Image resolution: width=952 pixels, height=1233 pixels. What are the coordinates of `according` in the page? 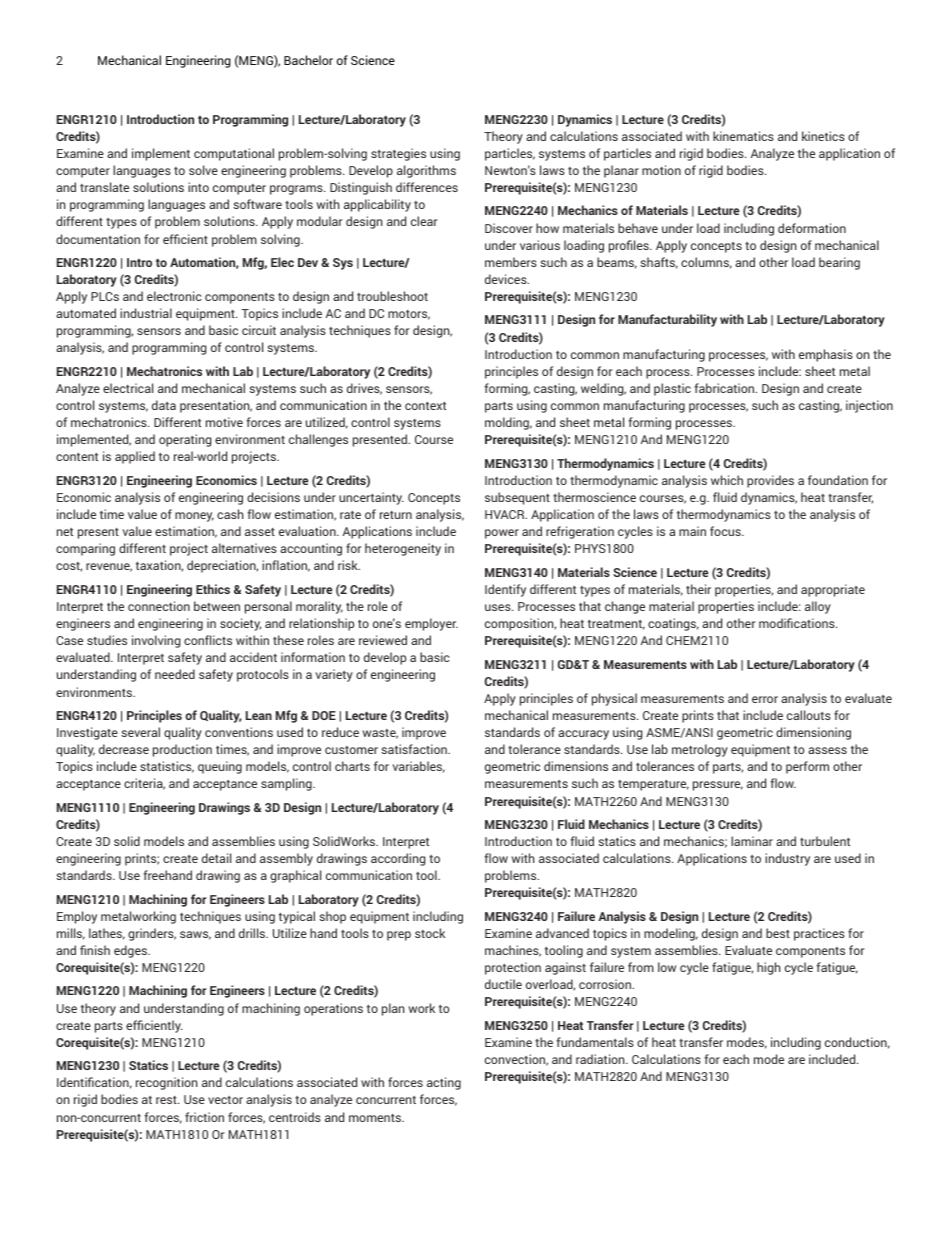 It's located at (398, 859).
